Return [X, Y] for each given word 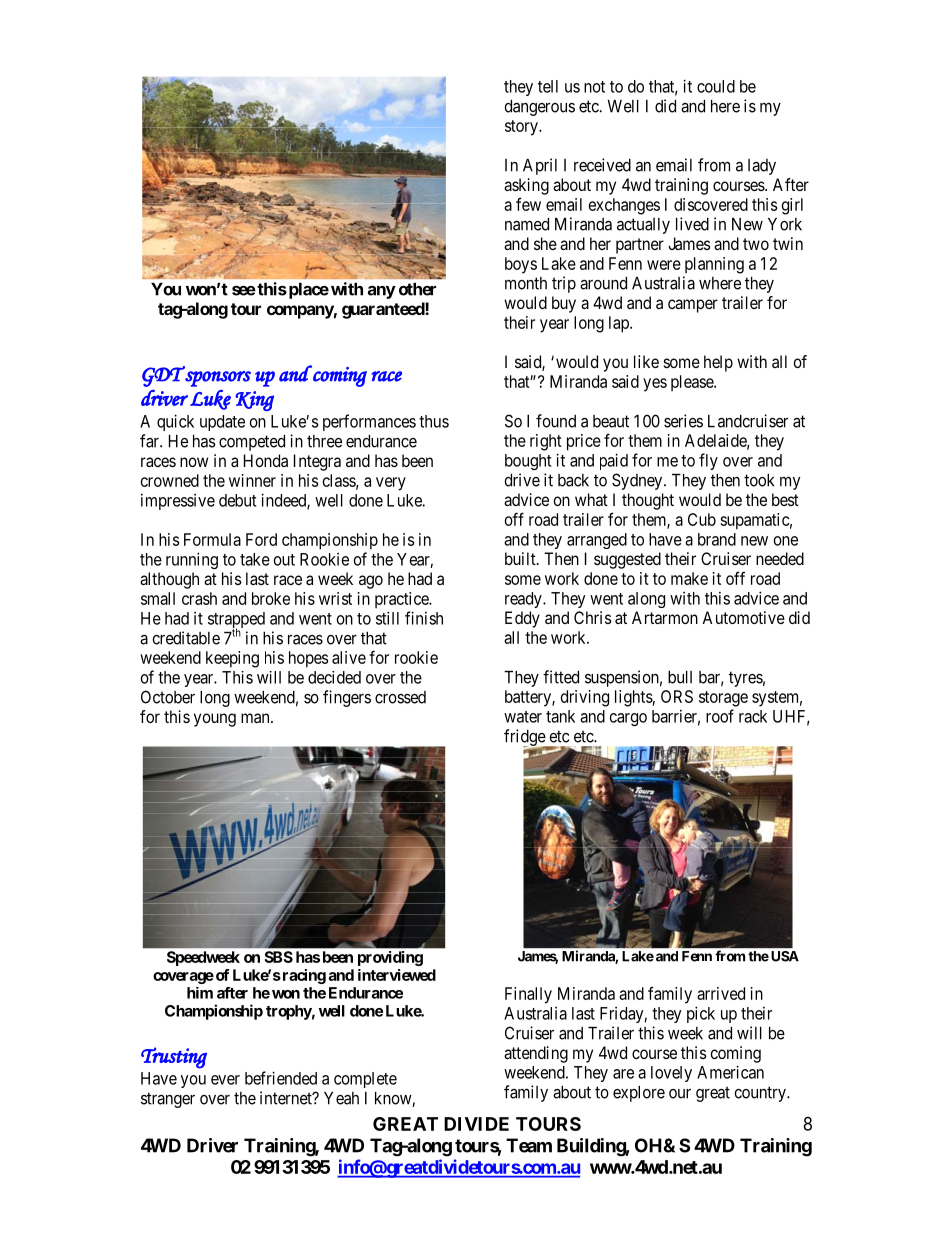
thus [434, 421]
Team [529, 1145]
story [522, 128]
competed [252, 443]
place [307, 291]
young [215, 720]
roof [720, 716]
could [716, 86]
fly [708, 461]
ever [225, 1080]
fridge [525, 738]
